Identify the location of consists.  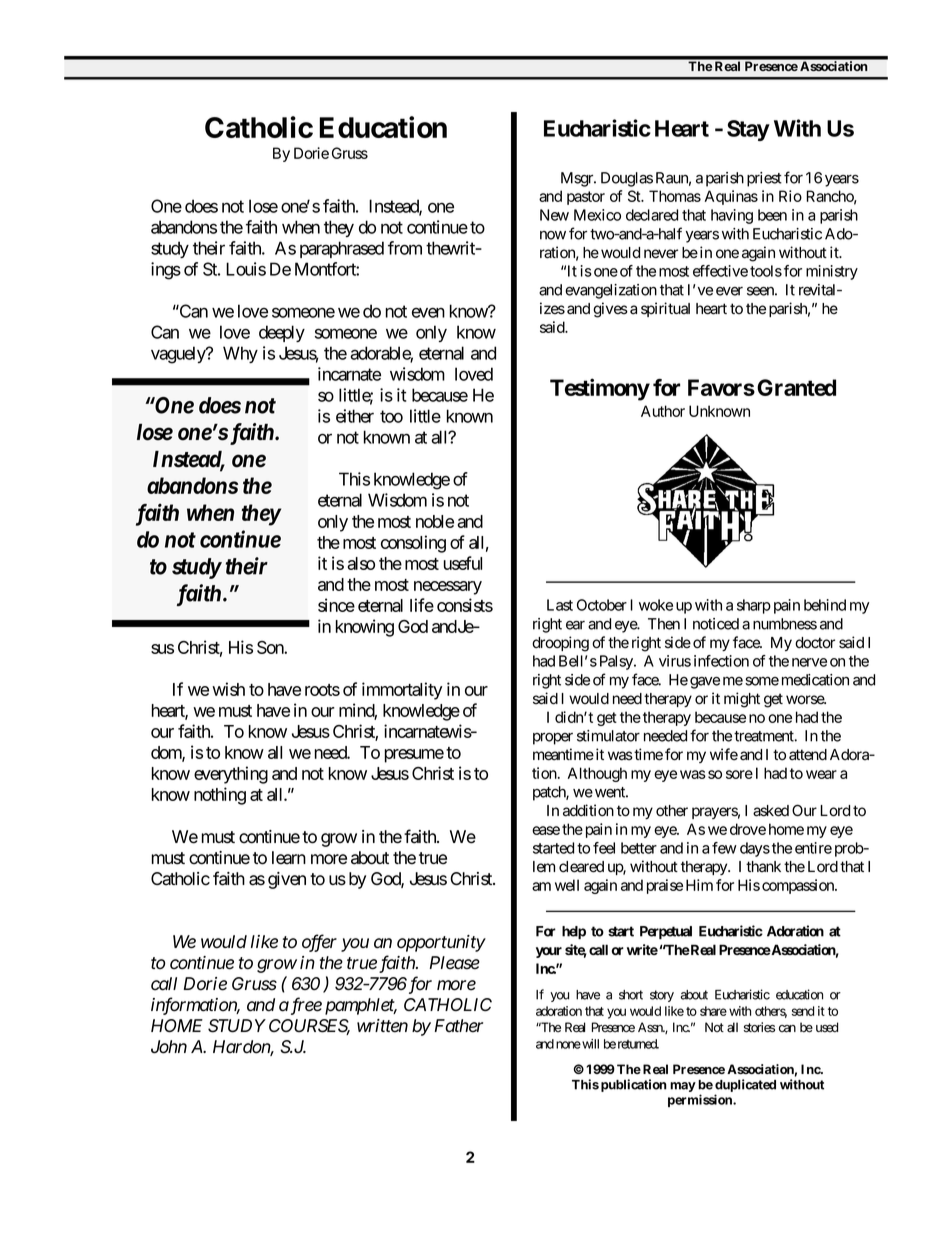
(465, 605).
